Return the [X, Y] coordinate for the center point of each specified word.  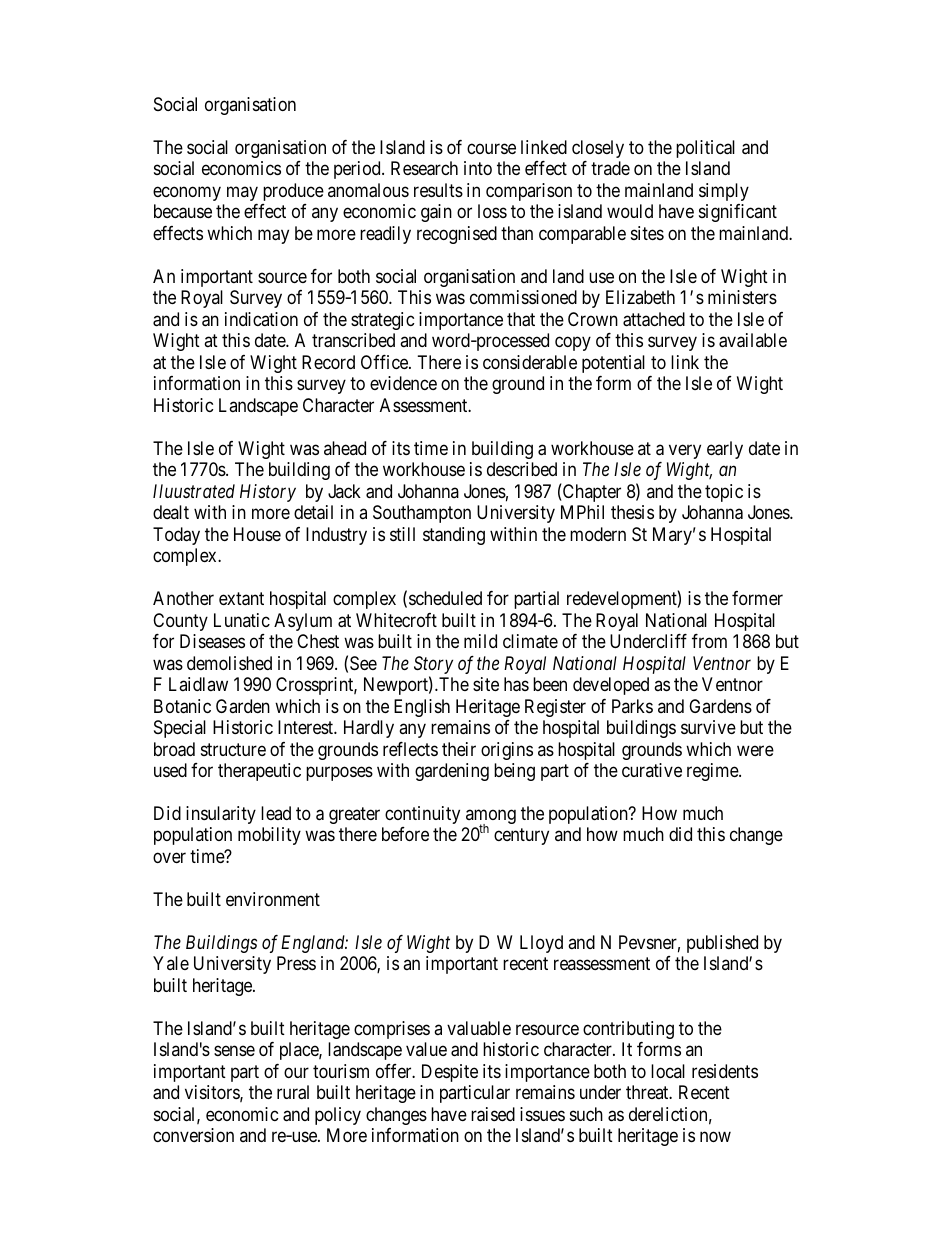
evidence [403, 383]
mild [480, 641]
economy [187, 193]
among [491, 818]
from [709, 641]
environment [273, 899]
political [705, 149]
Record [328, 362]
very [685, 451]
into [478, 168]
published [722, 944]
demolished [229, 663]
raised [493, 1114]
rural [293, 1092]
